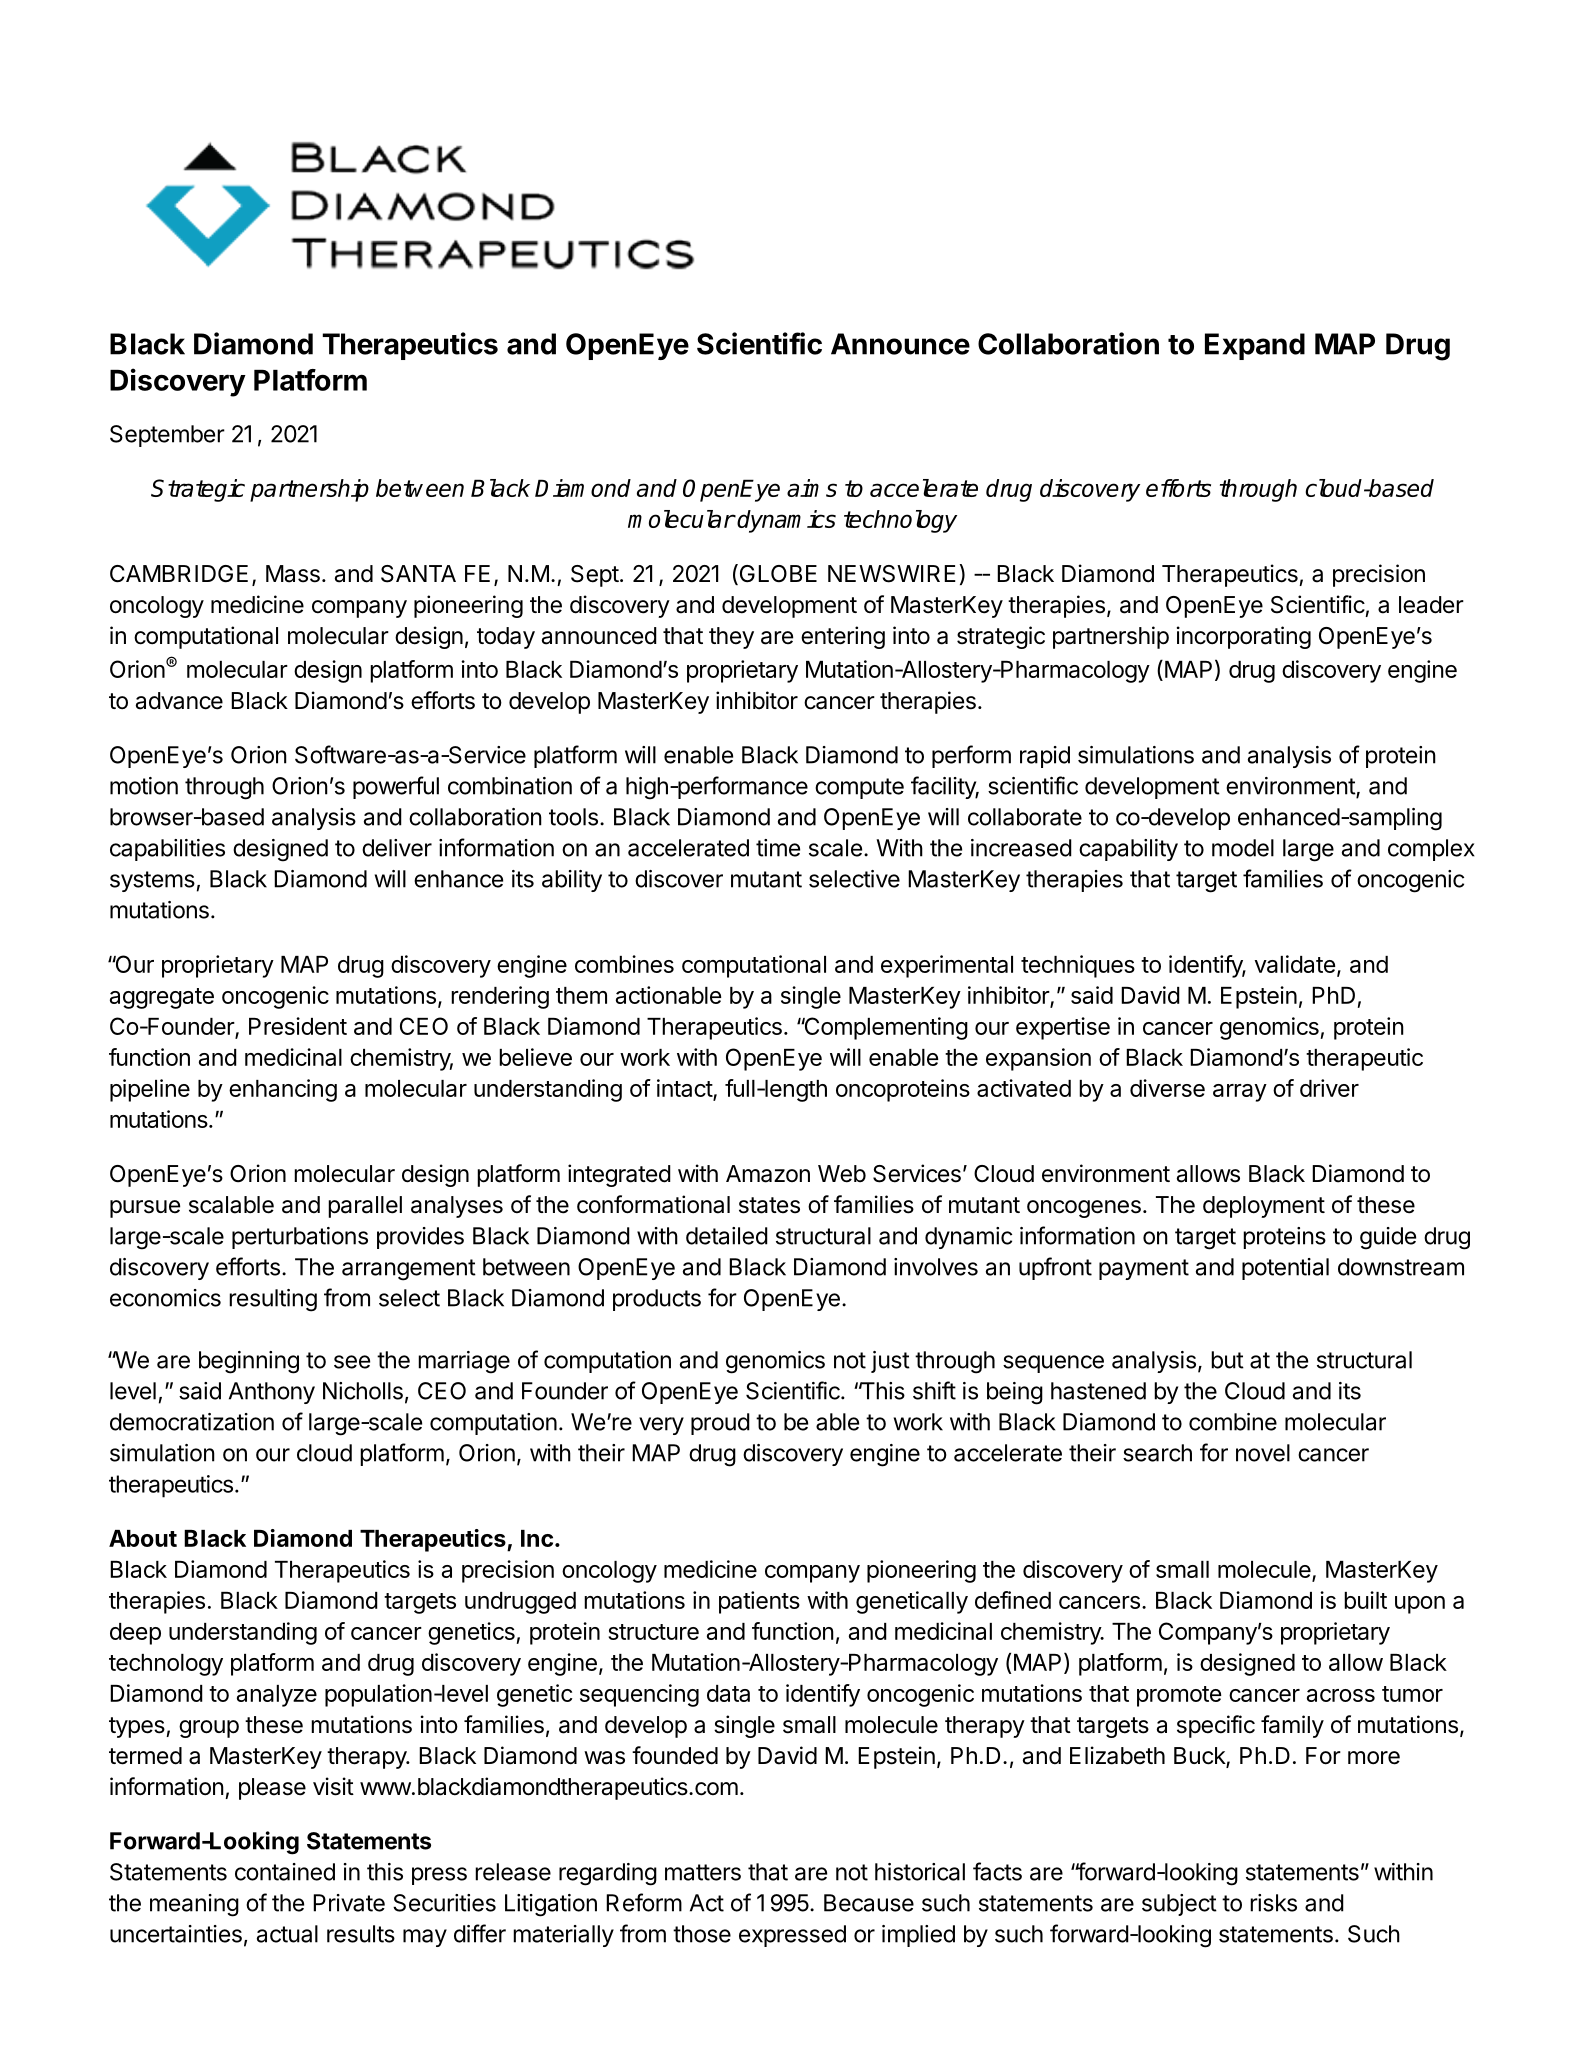 This screenshot has width=1583, height=2048. I want to click on deliver, so click(397, 848).
